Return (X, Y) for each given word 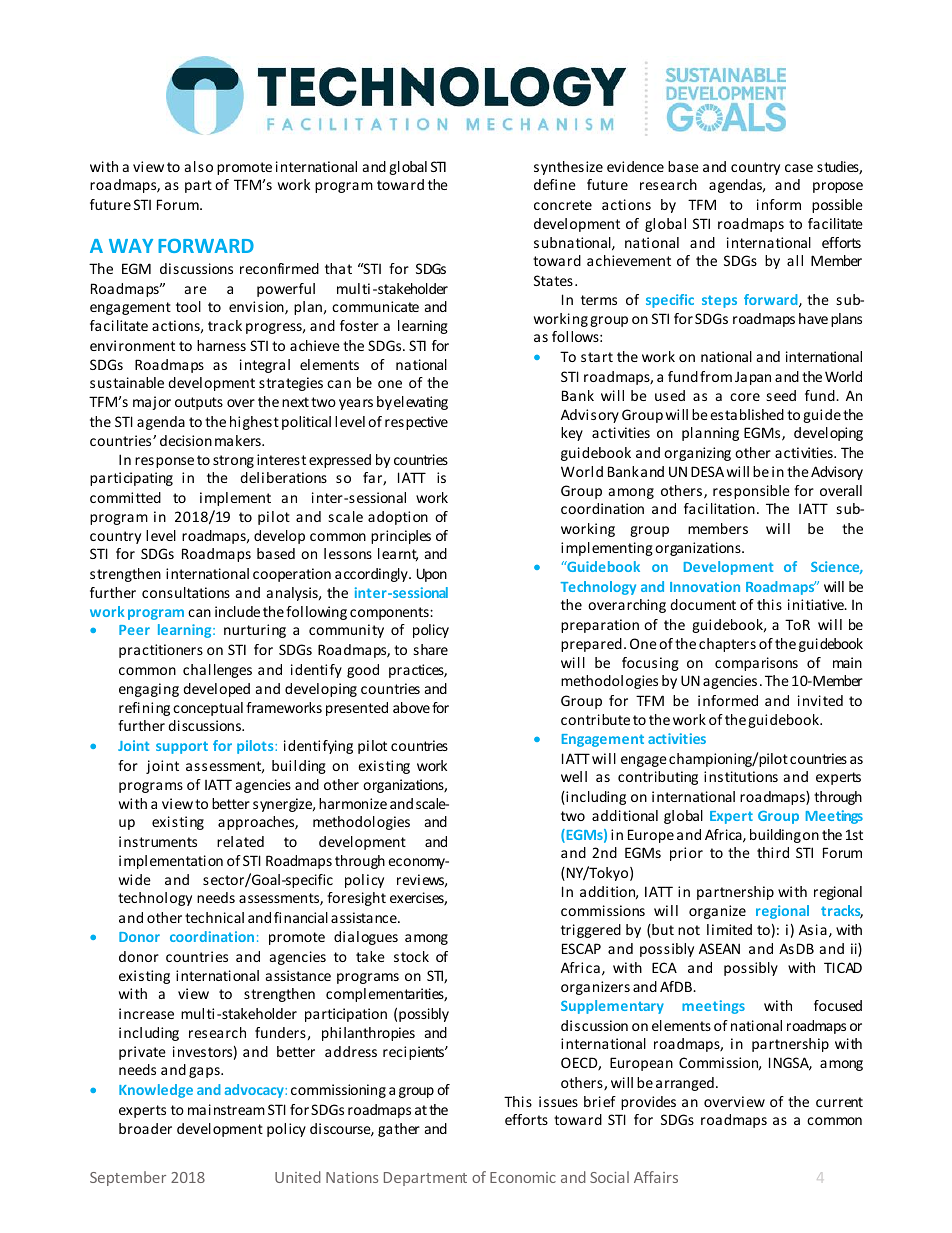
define (555, 184)
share (431, 649)
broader (145, 1128)
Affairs (656, 1177)
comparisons (756, 664)
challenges (217, 671)
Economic (523, 1177)
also (199, 166)
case (799, 168)
